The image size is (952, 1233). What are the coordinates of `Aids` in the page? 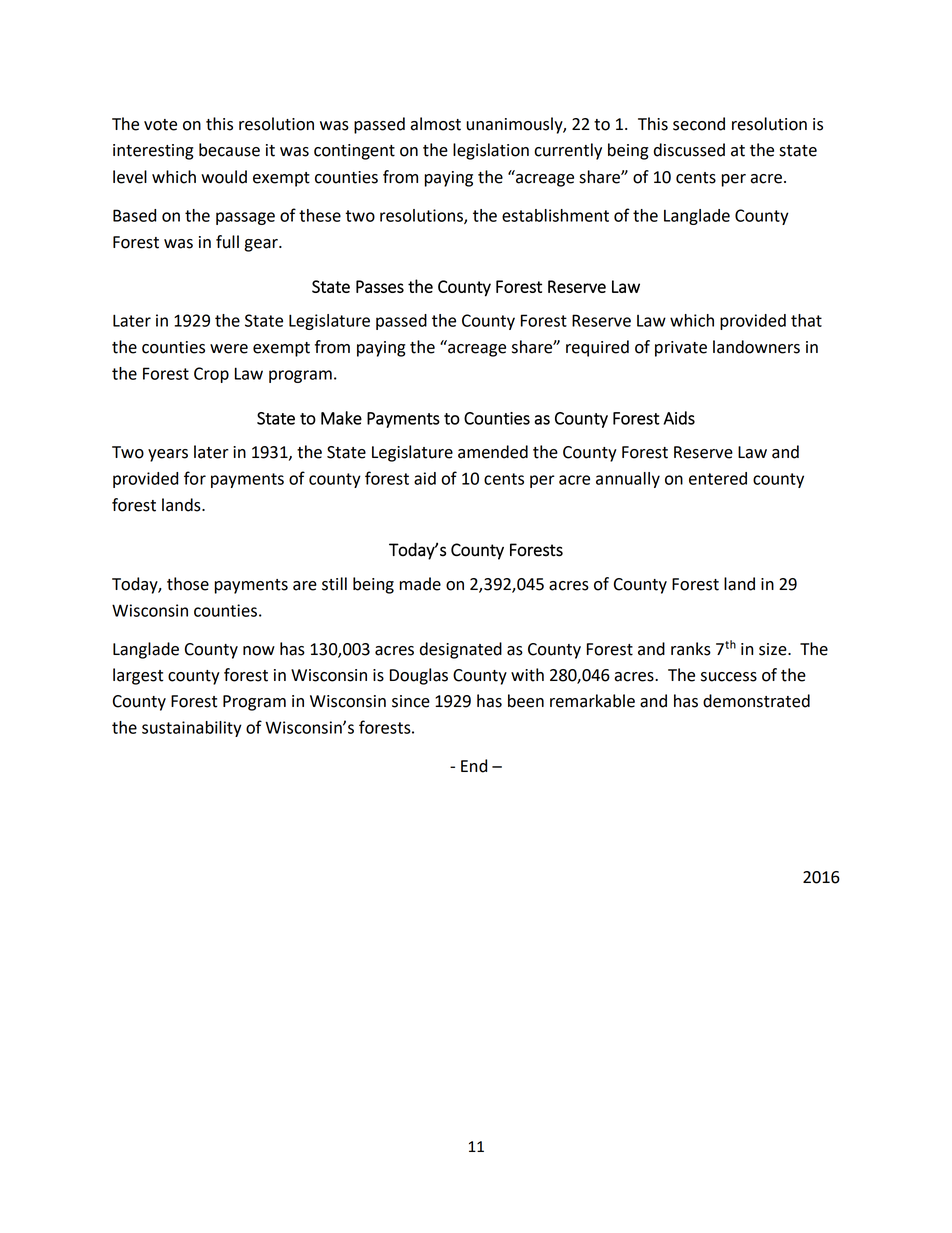 It's located at (679, 418).
